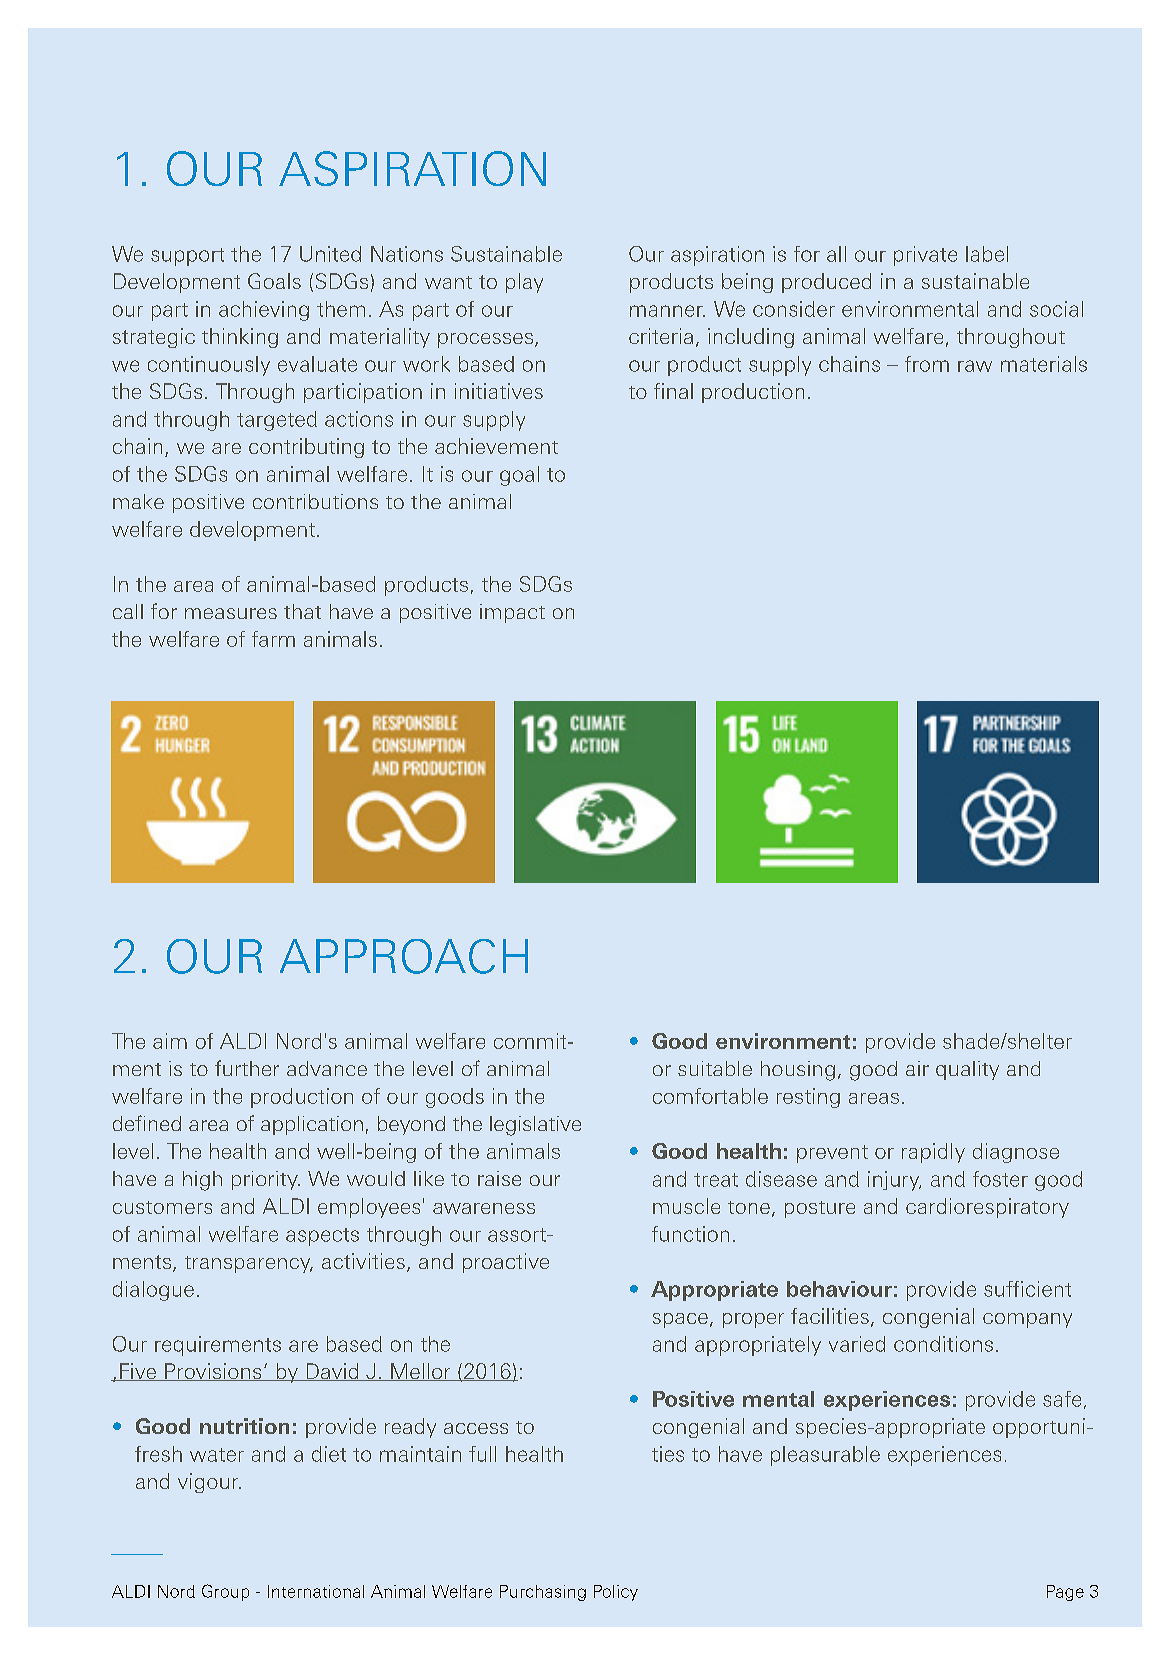 The width and height of the page is (1170, 1655). Describe the element at coordinates (987, 1208) in the page. I see `cardiorespiratory` at that location.
